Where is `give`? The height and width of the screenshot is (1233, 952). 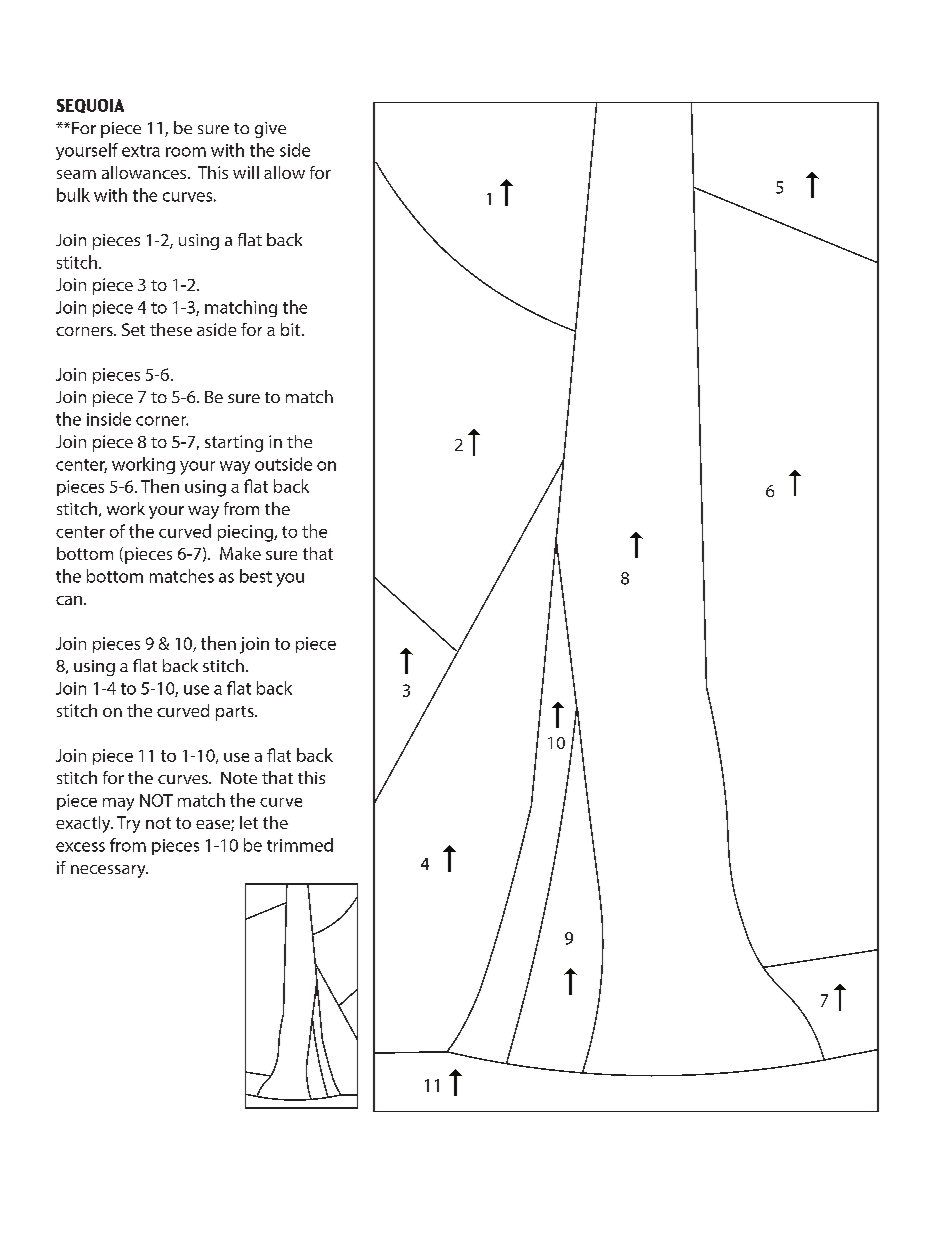 give is located at coordinates (270, 130).
